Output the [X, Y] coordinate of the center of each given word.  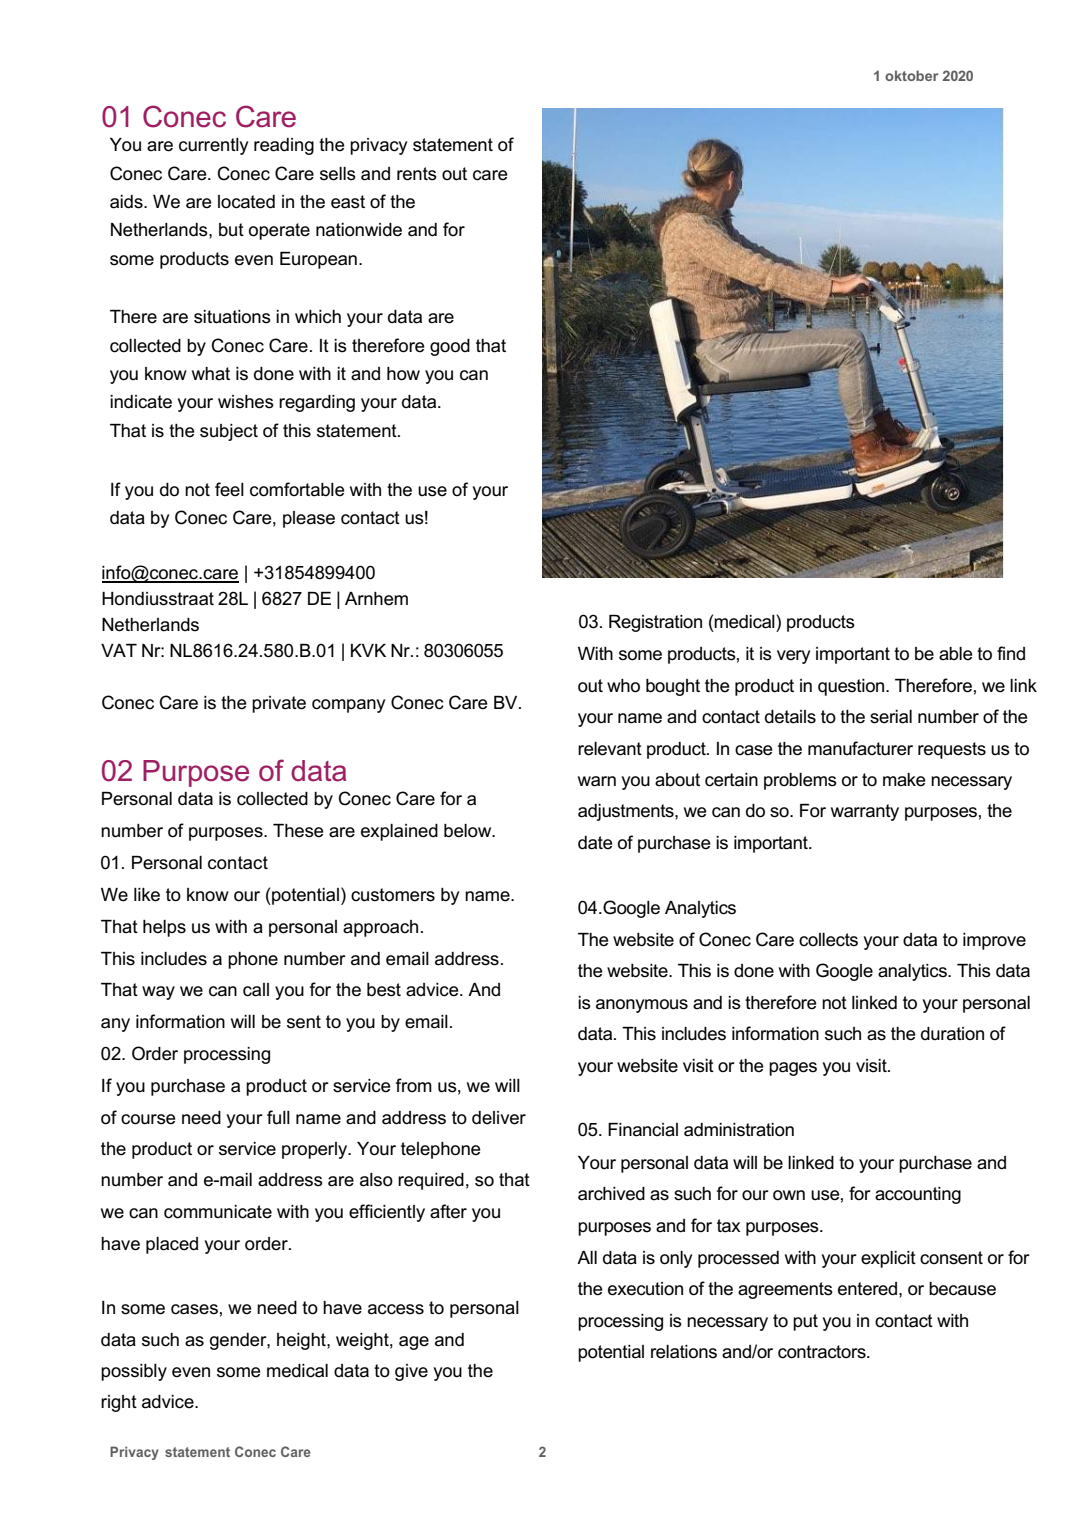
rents [417, 174]
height [302, 1341]
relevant [610, 749]
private [279, 704]
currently [213, 146]
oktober [911, 75]
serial [891, 717]
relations [684, 1352]
